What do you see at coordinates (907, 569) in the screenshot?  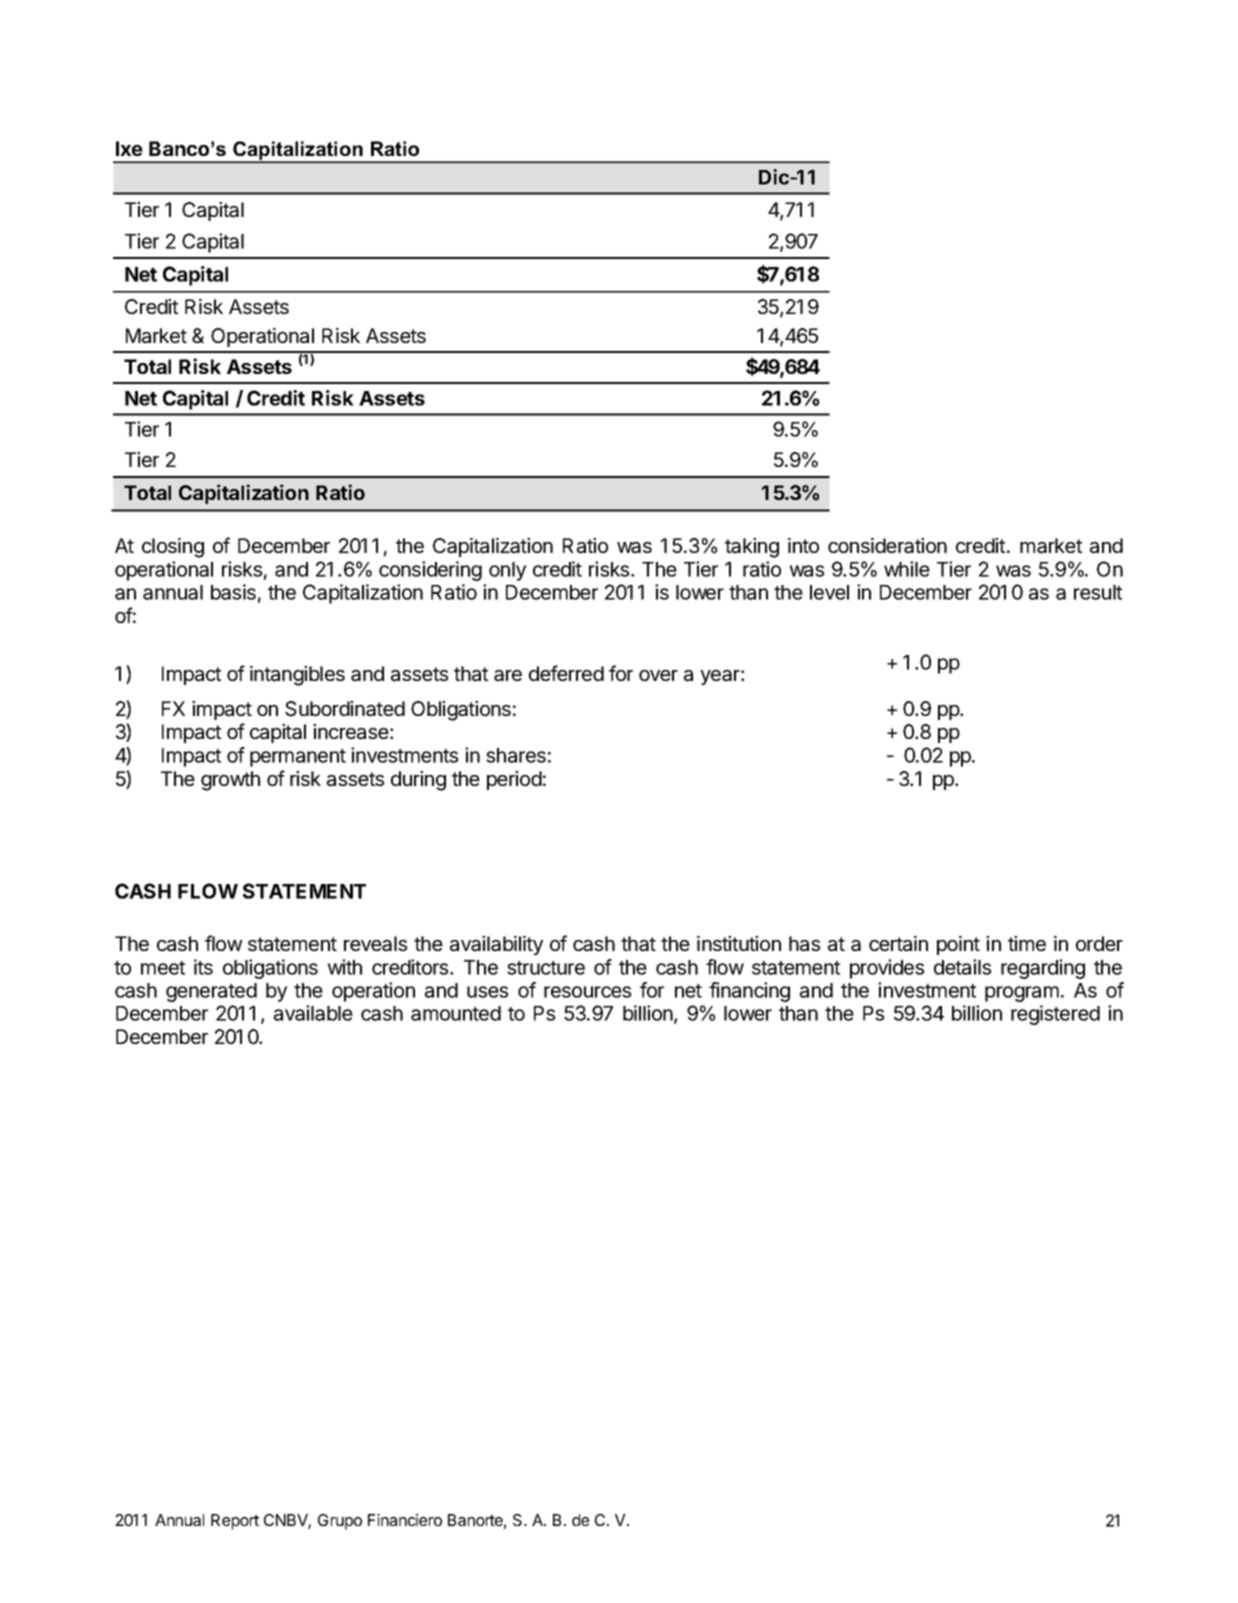 I see `while` at bounding box center [907, 569].
